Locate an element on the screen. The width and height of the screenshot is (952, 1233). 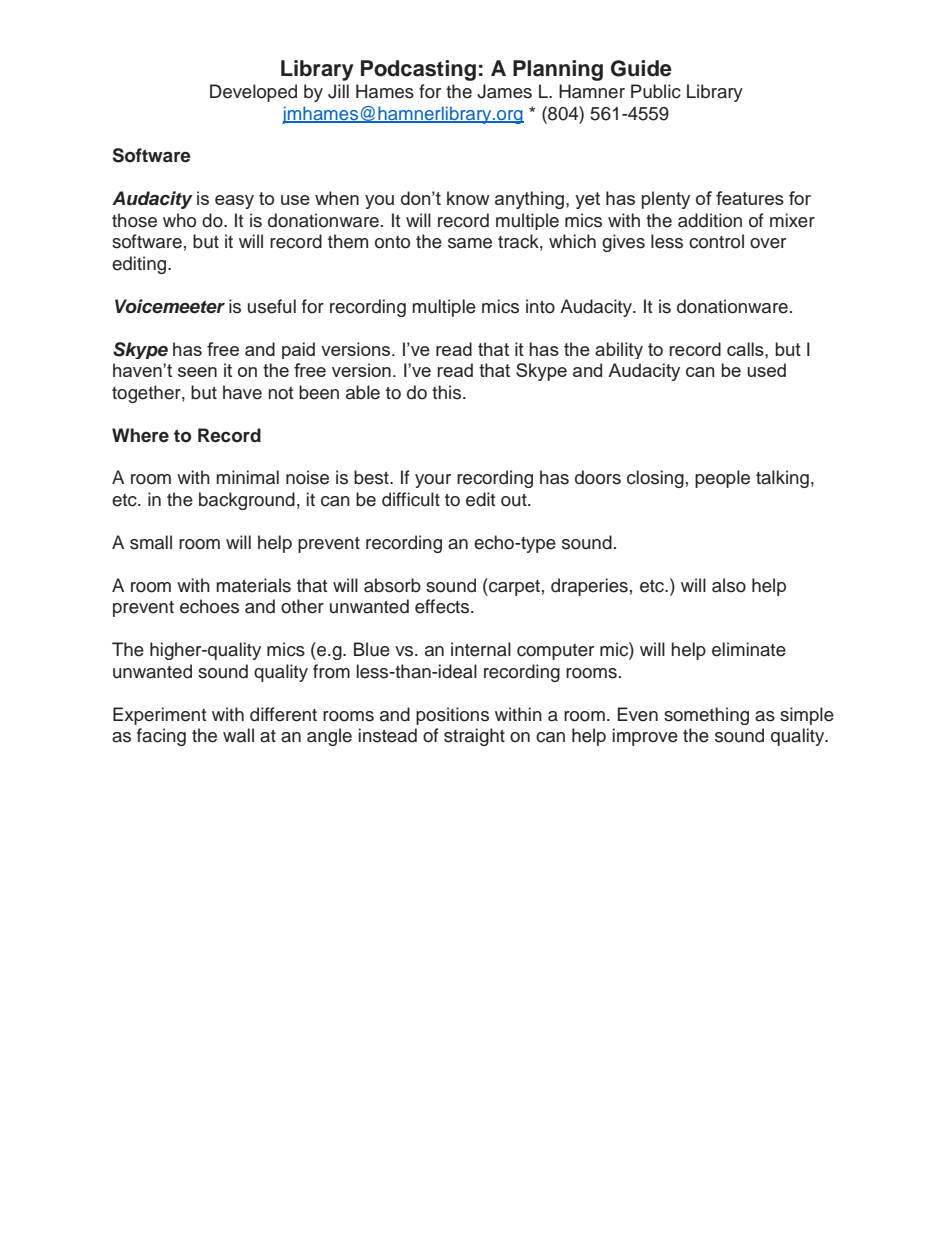
materials is located at coordinates (253, 585).
